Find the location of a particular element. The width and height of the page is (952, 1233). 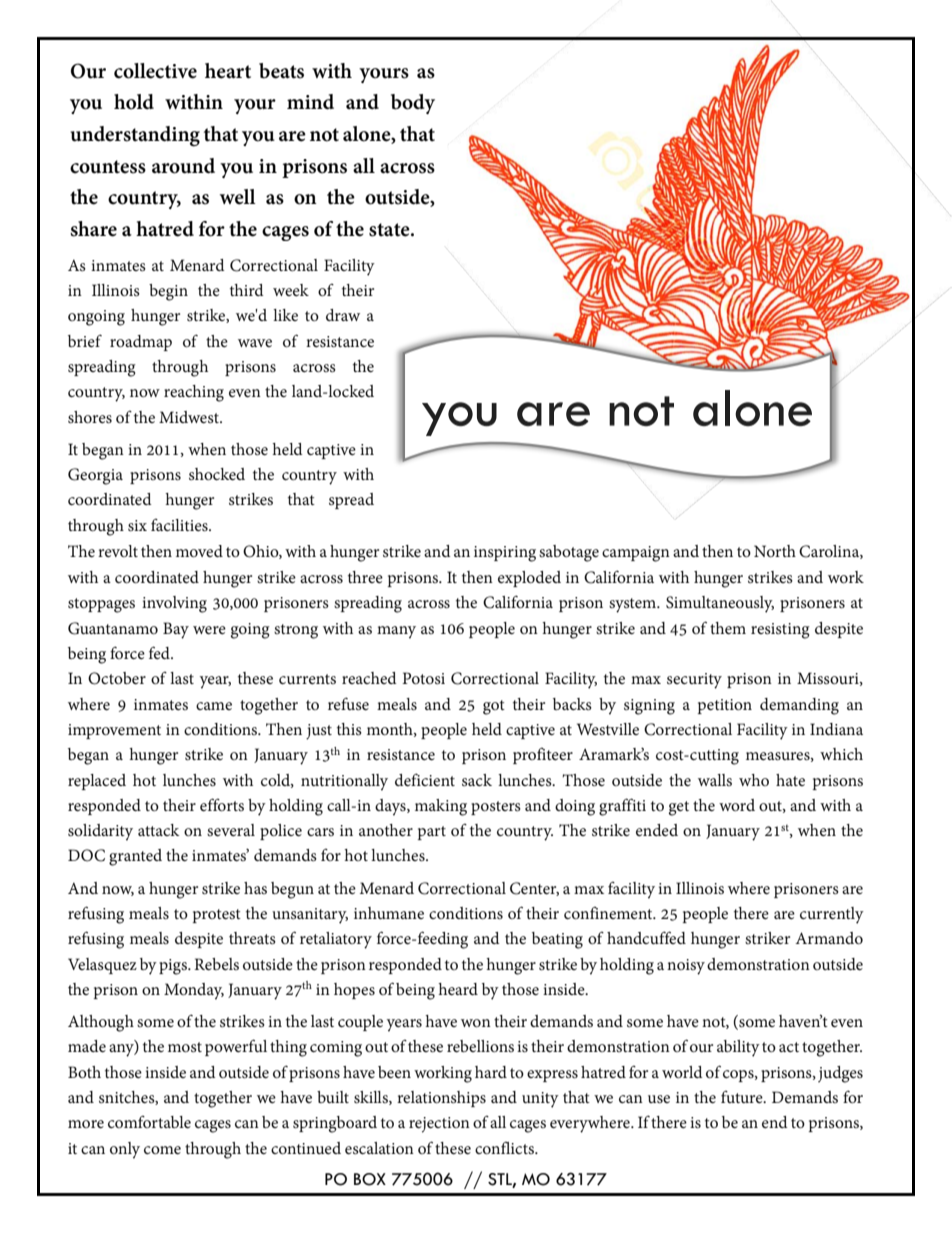

body is located at coordinates (413, 104).
